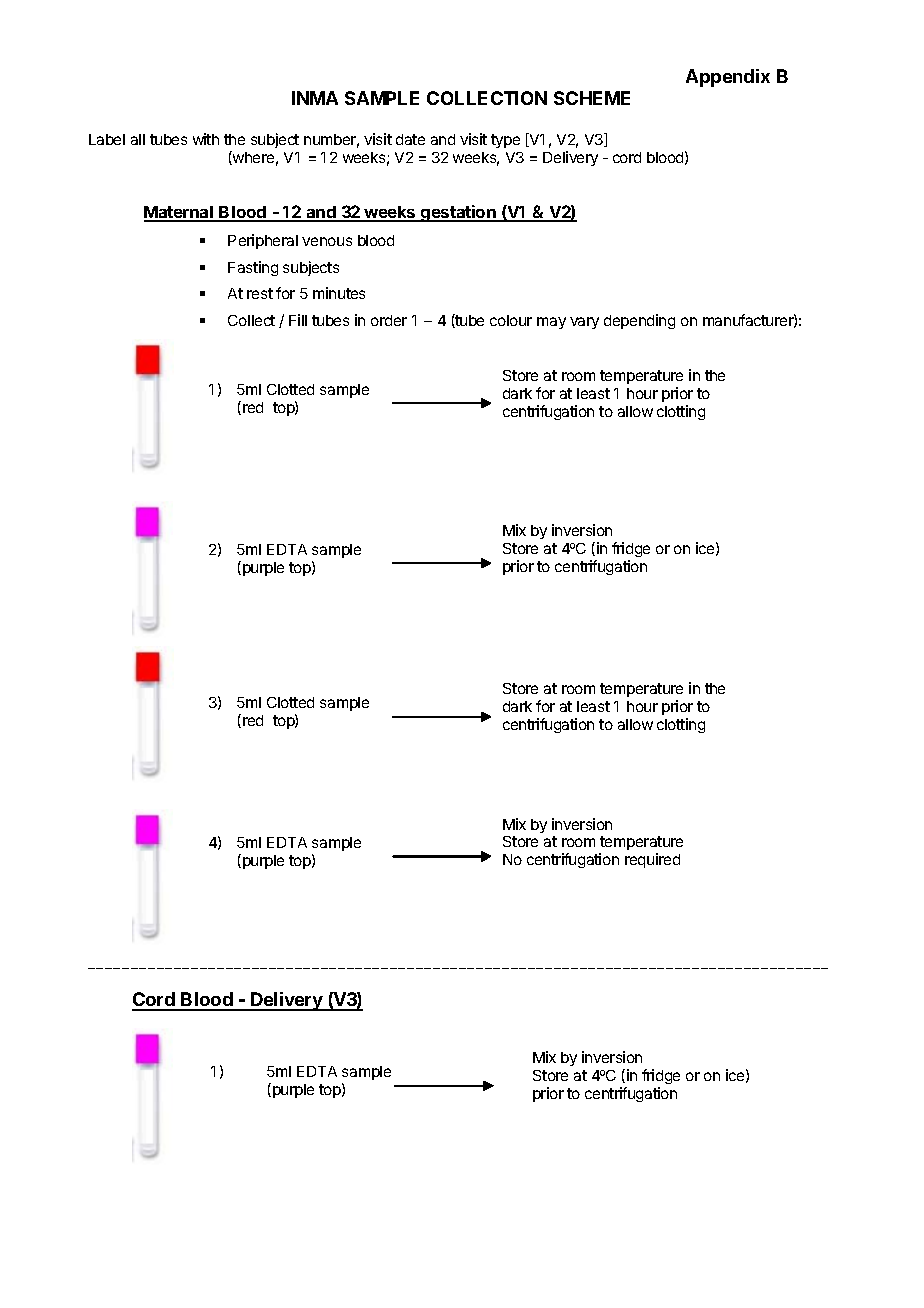 Image resolution: width=924 pixels, height=1308 pixels. What do you see at coordinates (511, 320) in the image?
I see `colour` at bounding box center [511, 320].
